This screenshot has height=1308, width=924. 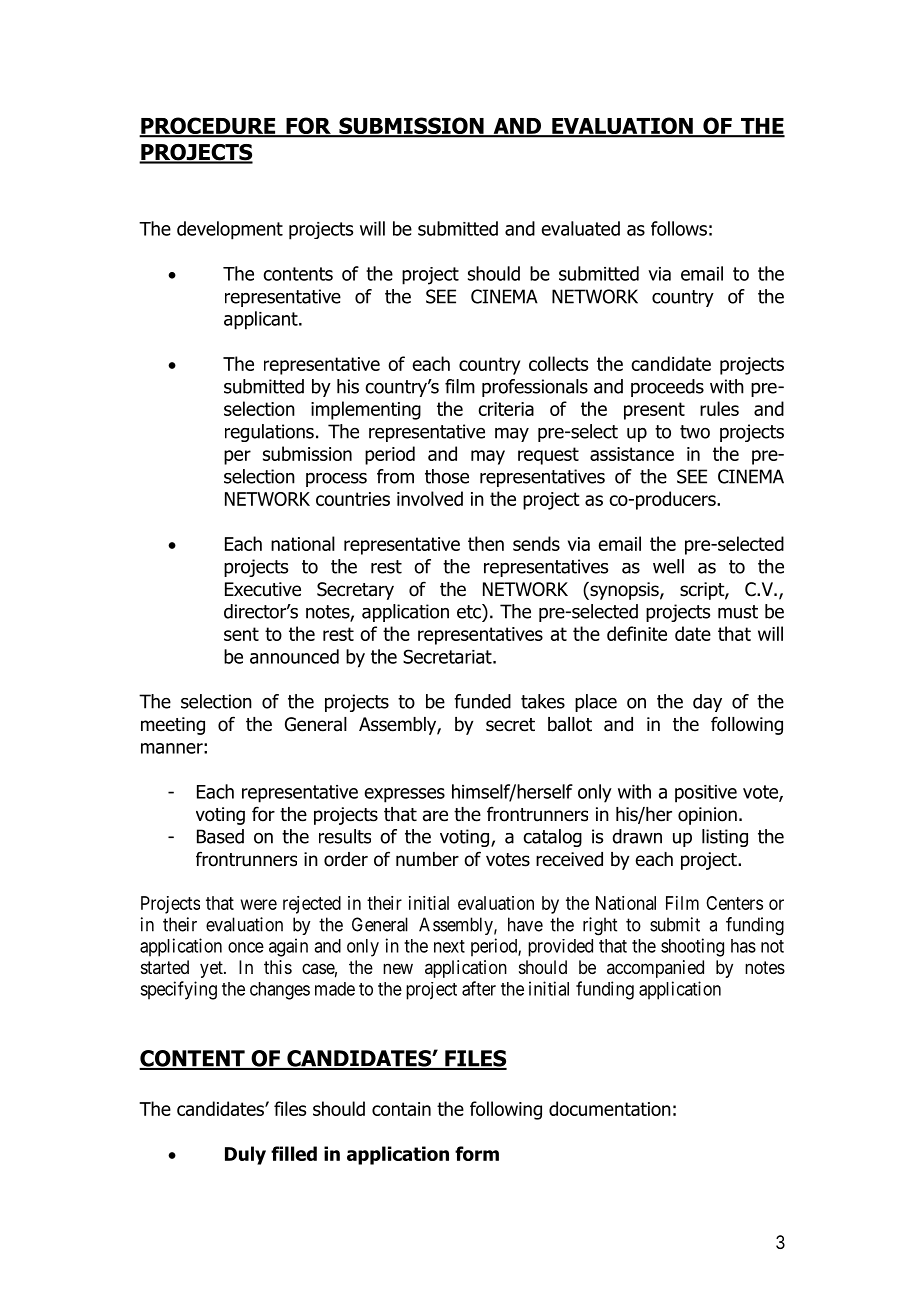 What do you see at coordinates (259, 904) in the screenshot?
I see `were` at bounding box center [259, 904].
